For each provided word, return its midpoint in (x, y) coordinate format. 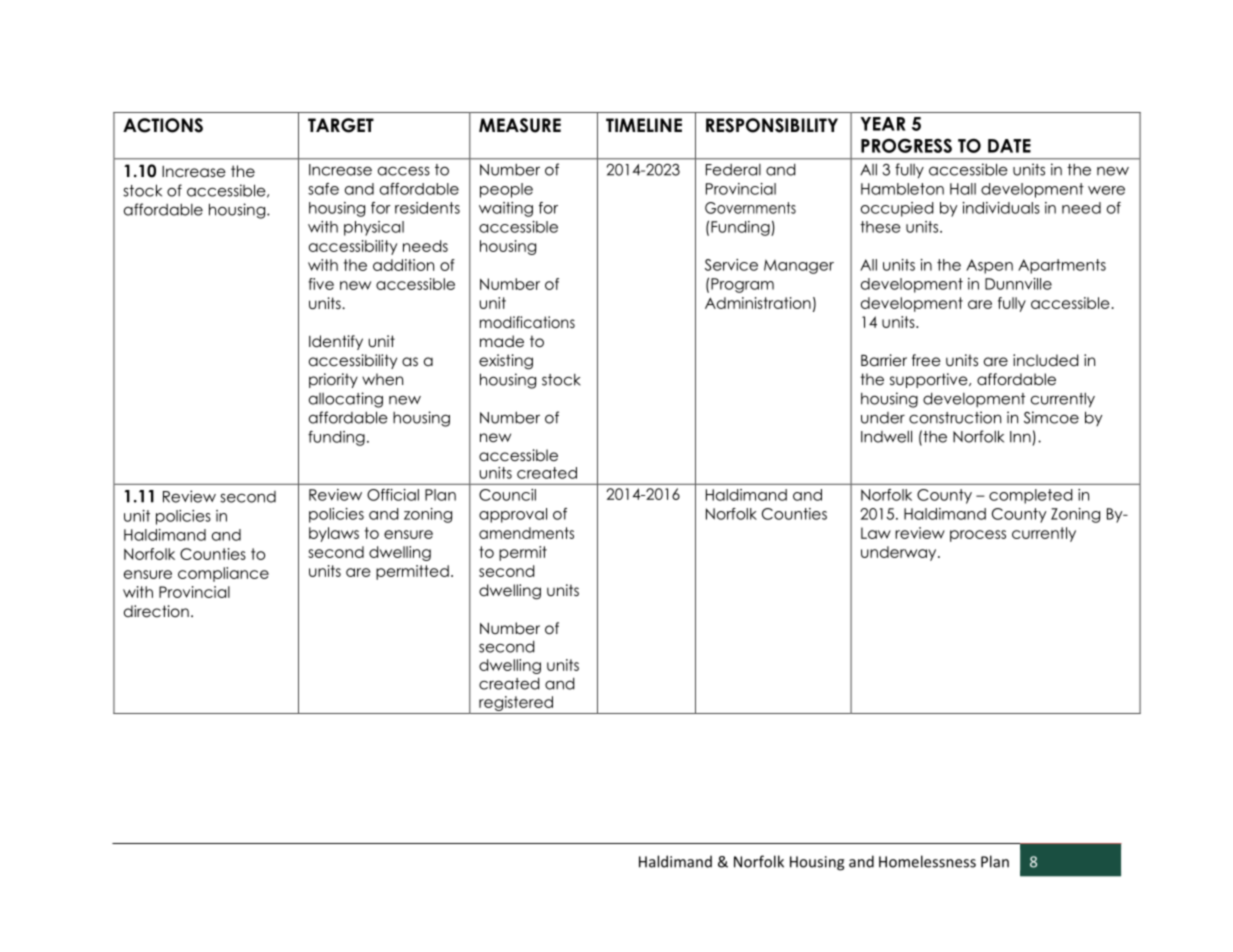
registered (516, 703)
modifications (527, 322)
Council (507, 495)
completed (1031, 496)
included (1046, 360)
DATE (1009, 146)
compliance (223, 574)
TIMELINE (644, 125)
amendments (526, 533)
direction (156, 611)
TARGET (341, 125)
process (978, 536)
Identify (336, 342)
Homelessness (927, 861)
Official (393, 495)
